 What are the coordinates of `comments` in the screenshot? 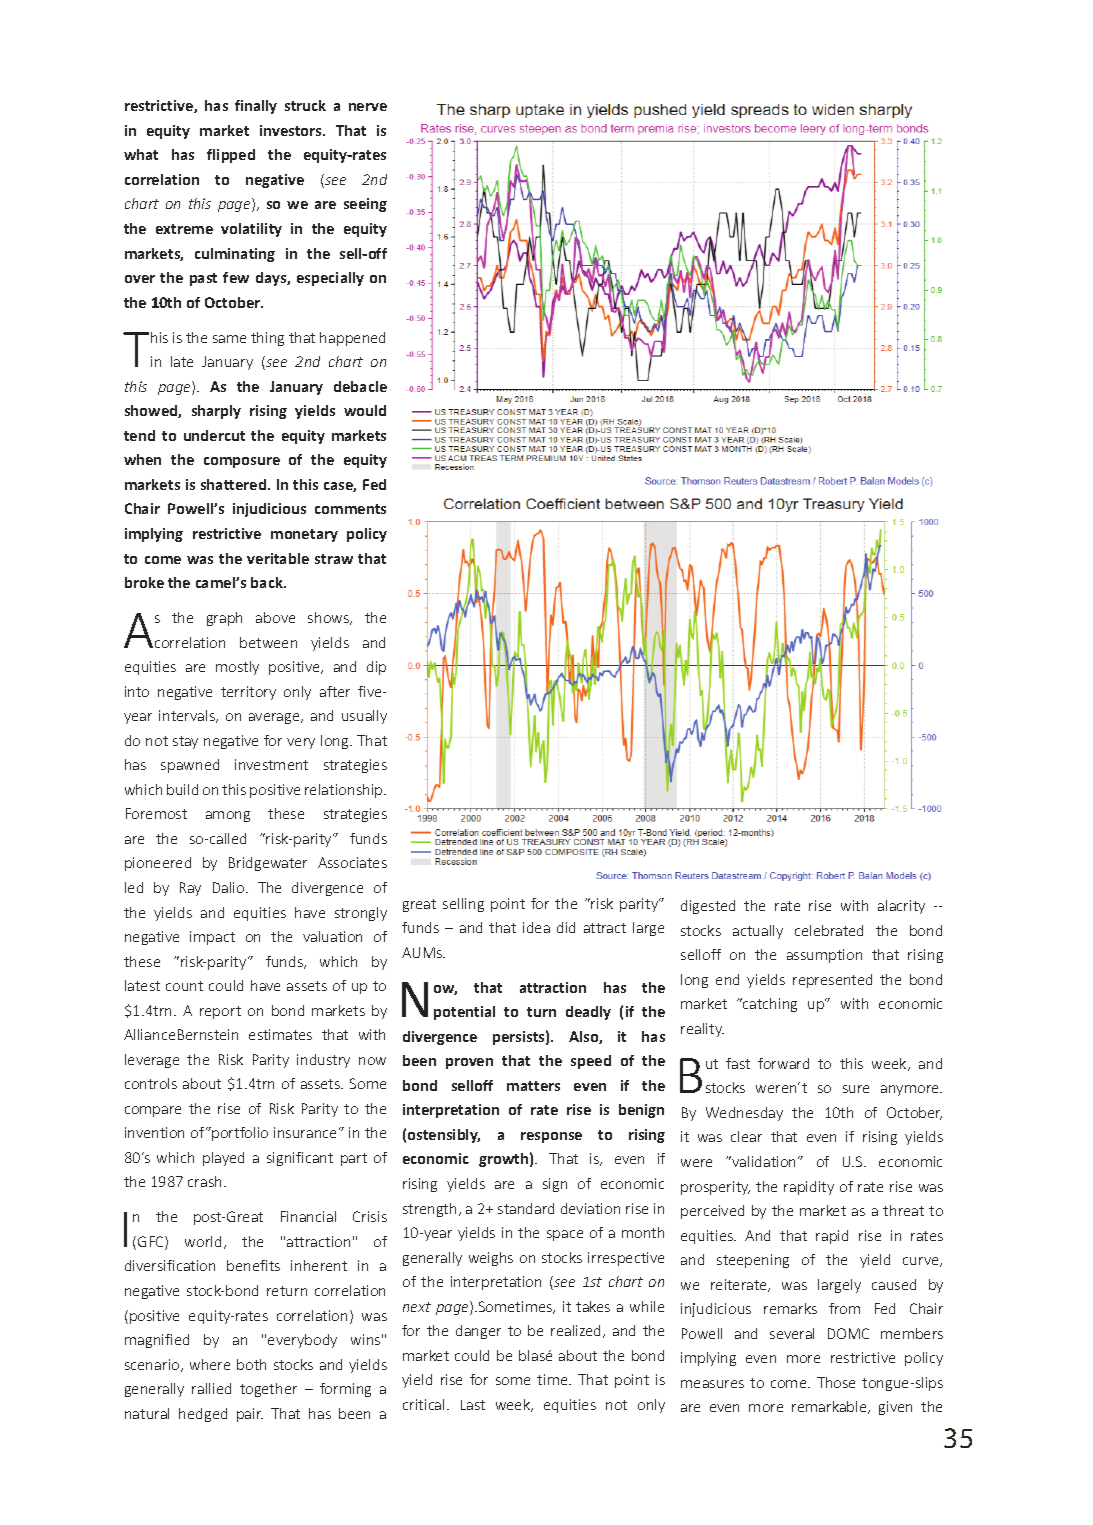 It's located at (350, 509).
